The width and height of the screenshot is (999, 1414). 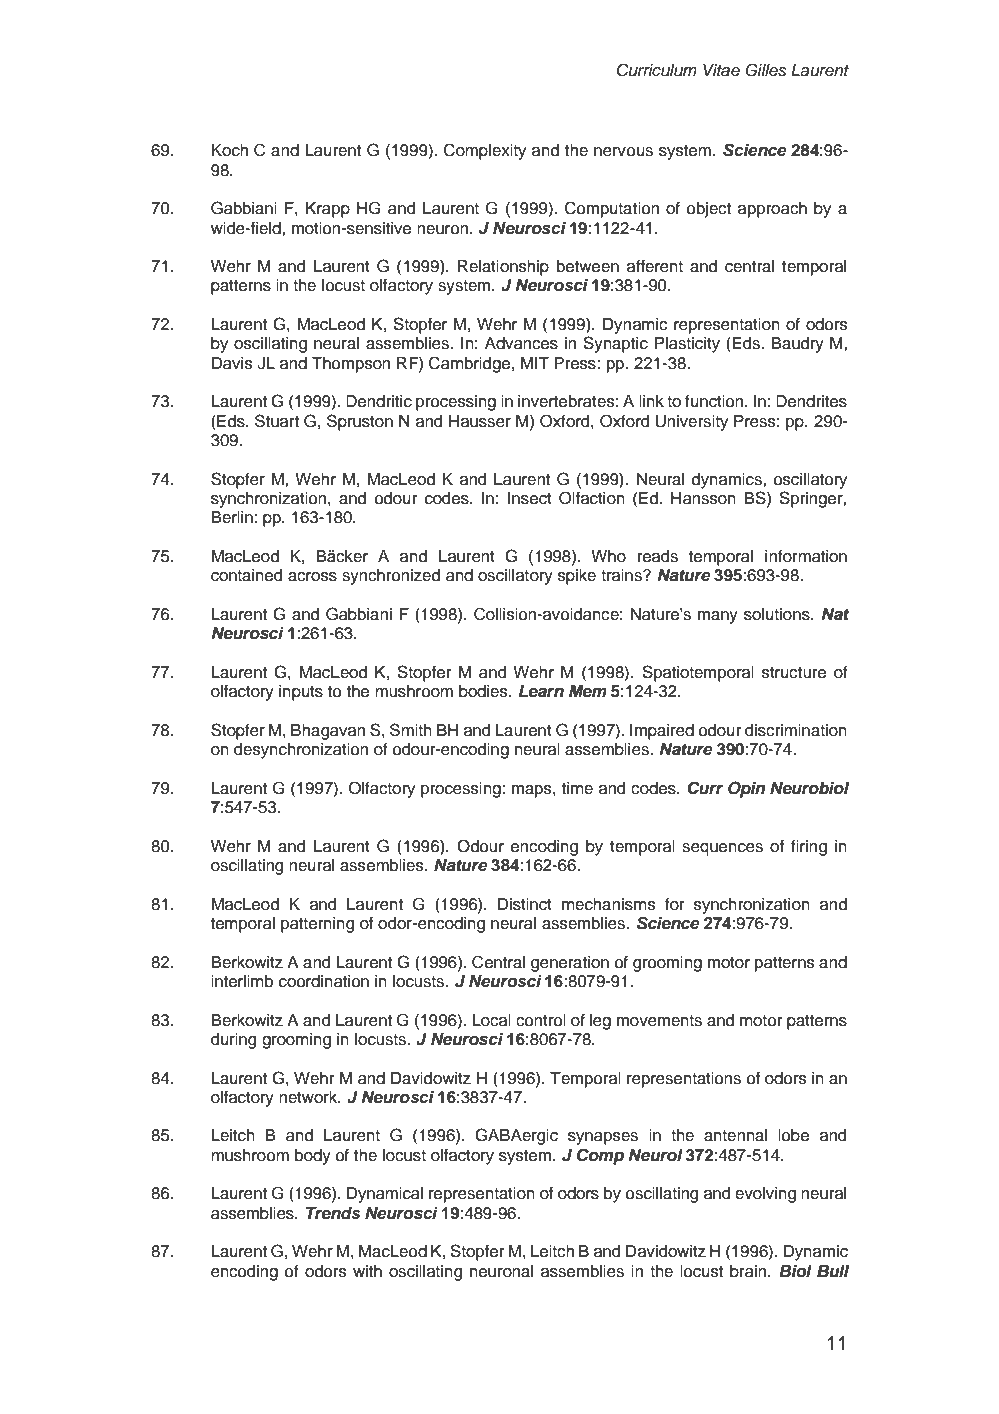 I want to click on synapses, so click(x=603, y=1138).
